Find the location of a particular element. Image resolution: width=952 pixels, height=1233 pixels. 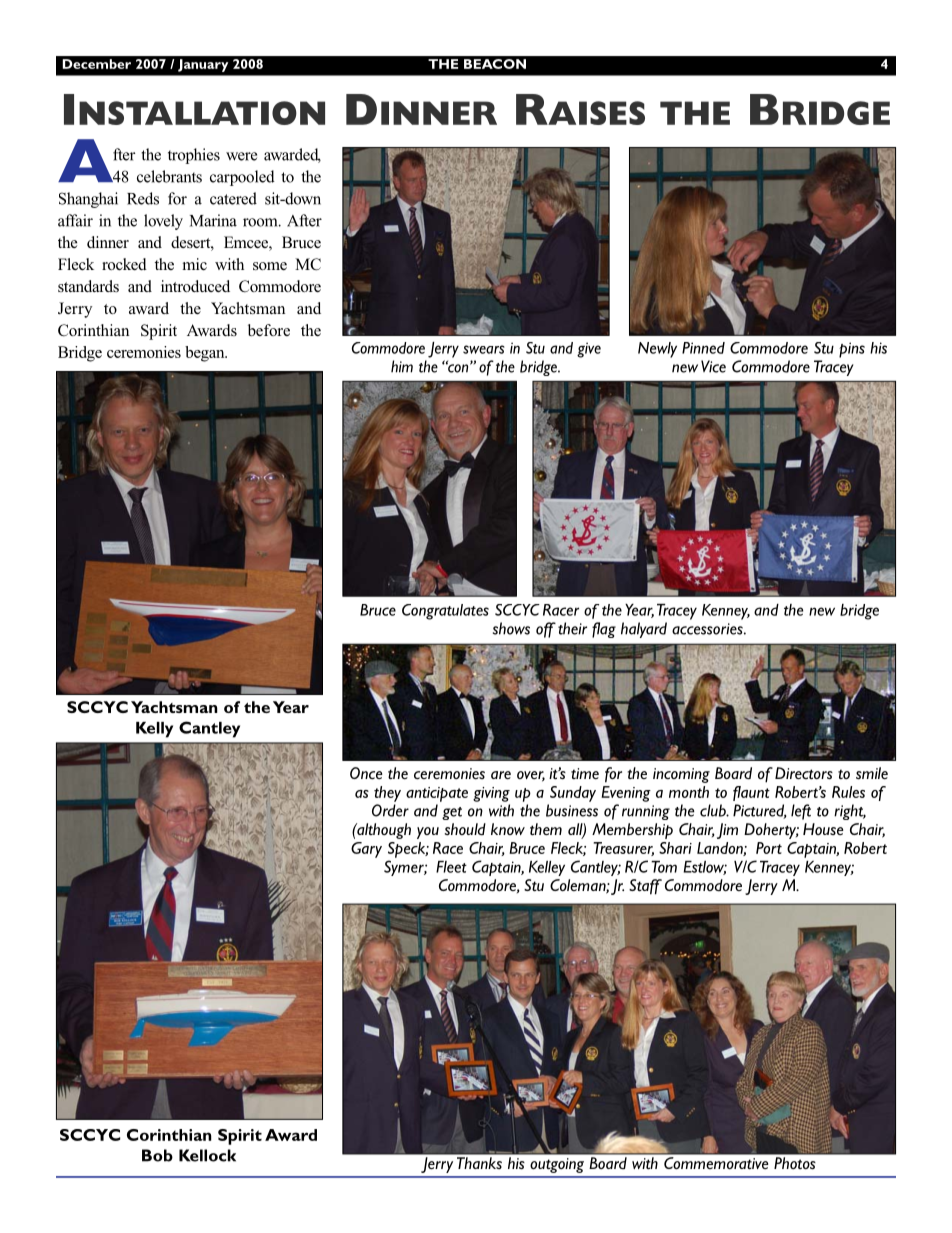

were is located at coordinates (241, 156).
